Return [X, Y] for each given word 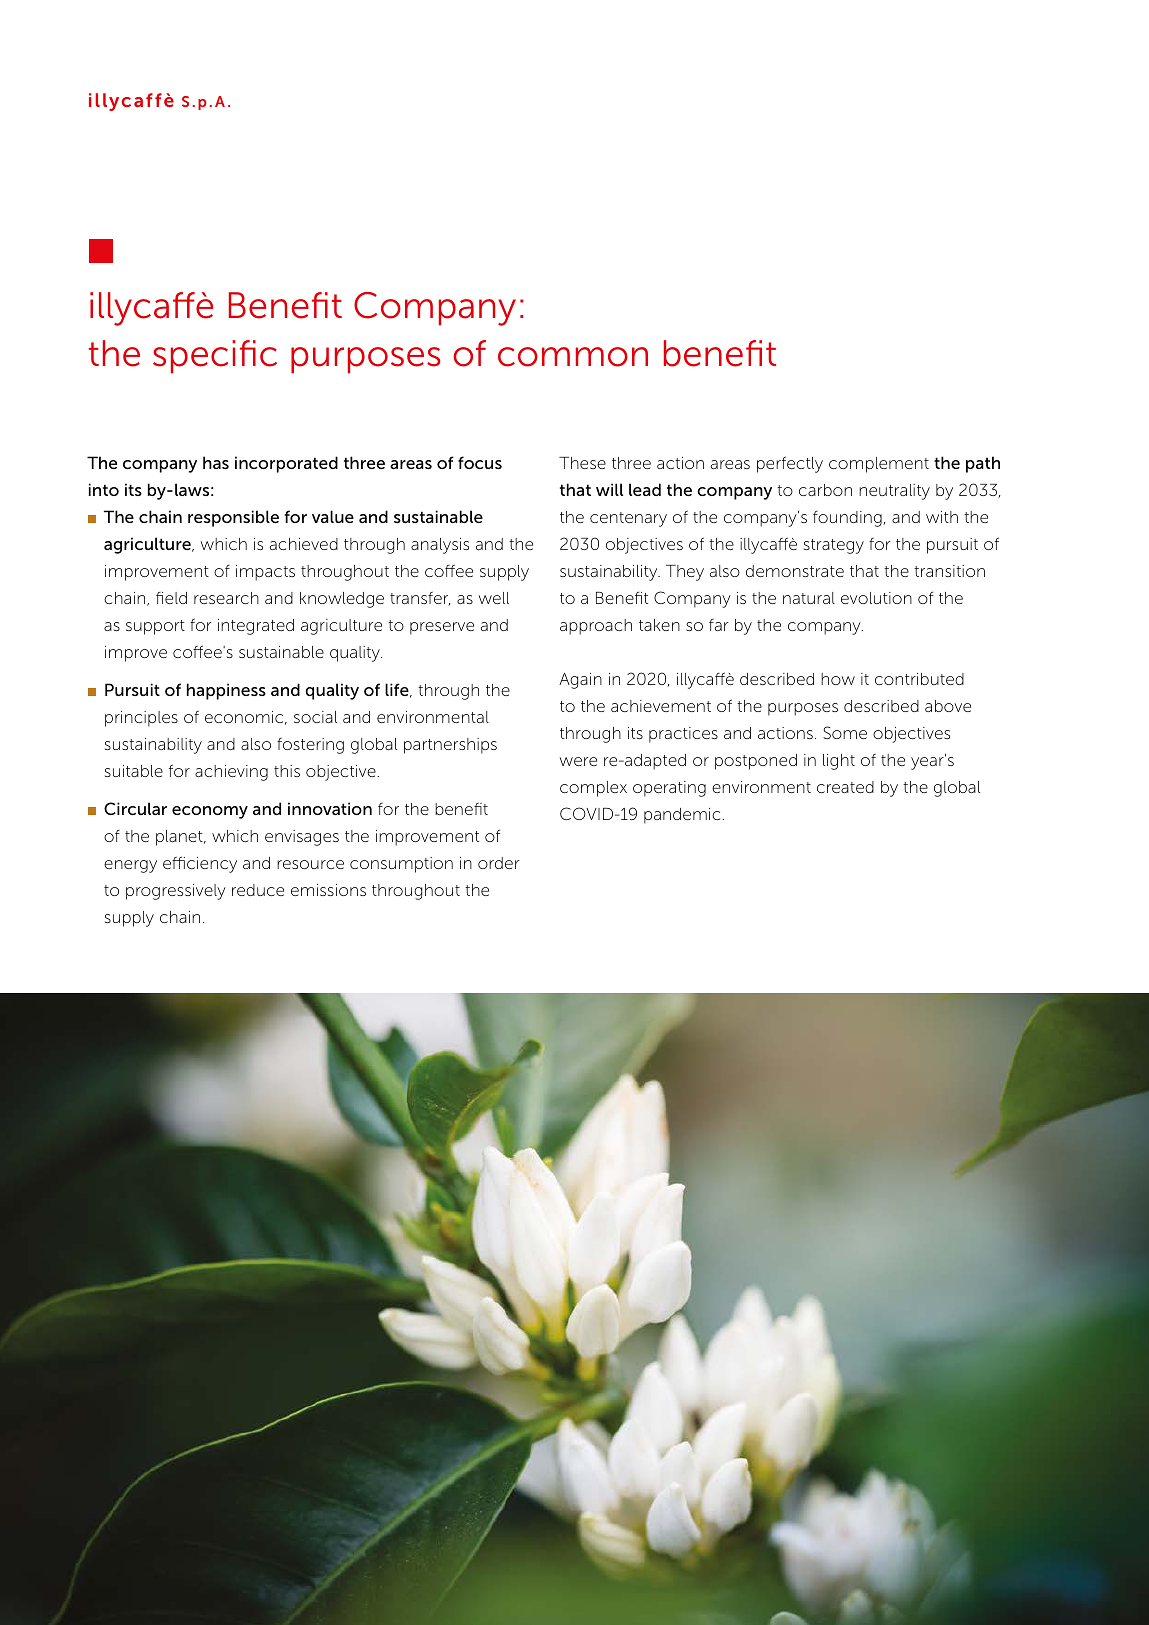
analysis [440, 546]
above [948, 706]
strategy [834, 546]
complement [879, 465]
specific [215, 357]
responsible [233, 518]
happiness [226, 691]
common [573, 357]
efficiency [200, 864]
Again [580, 681]
